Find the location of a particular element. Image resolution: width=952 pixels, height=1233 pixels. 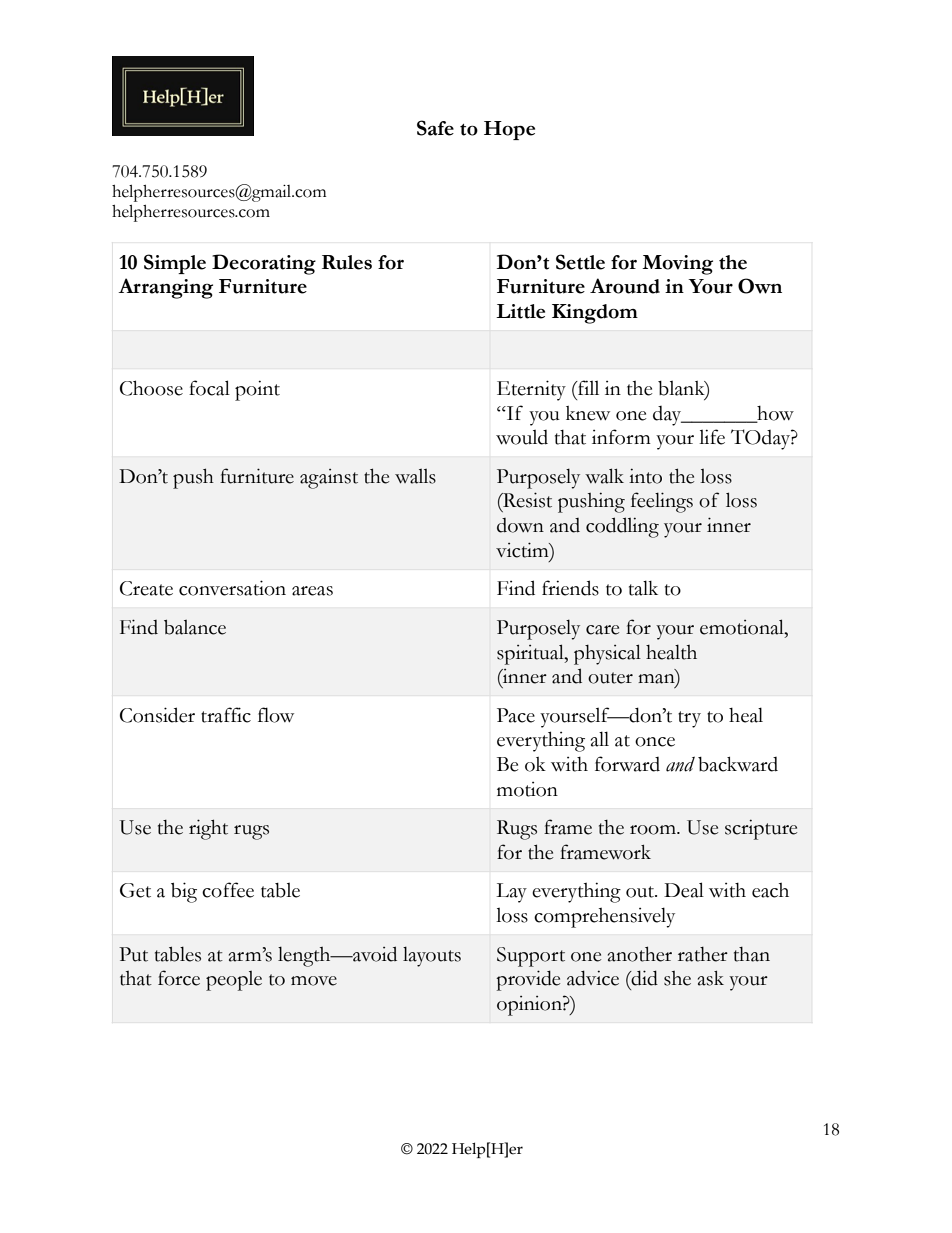

people is located at coordinates (234, 981).
